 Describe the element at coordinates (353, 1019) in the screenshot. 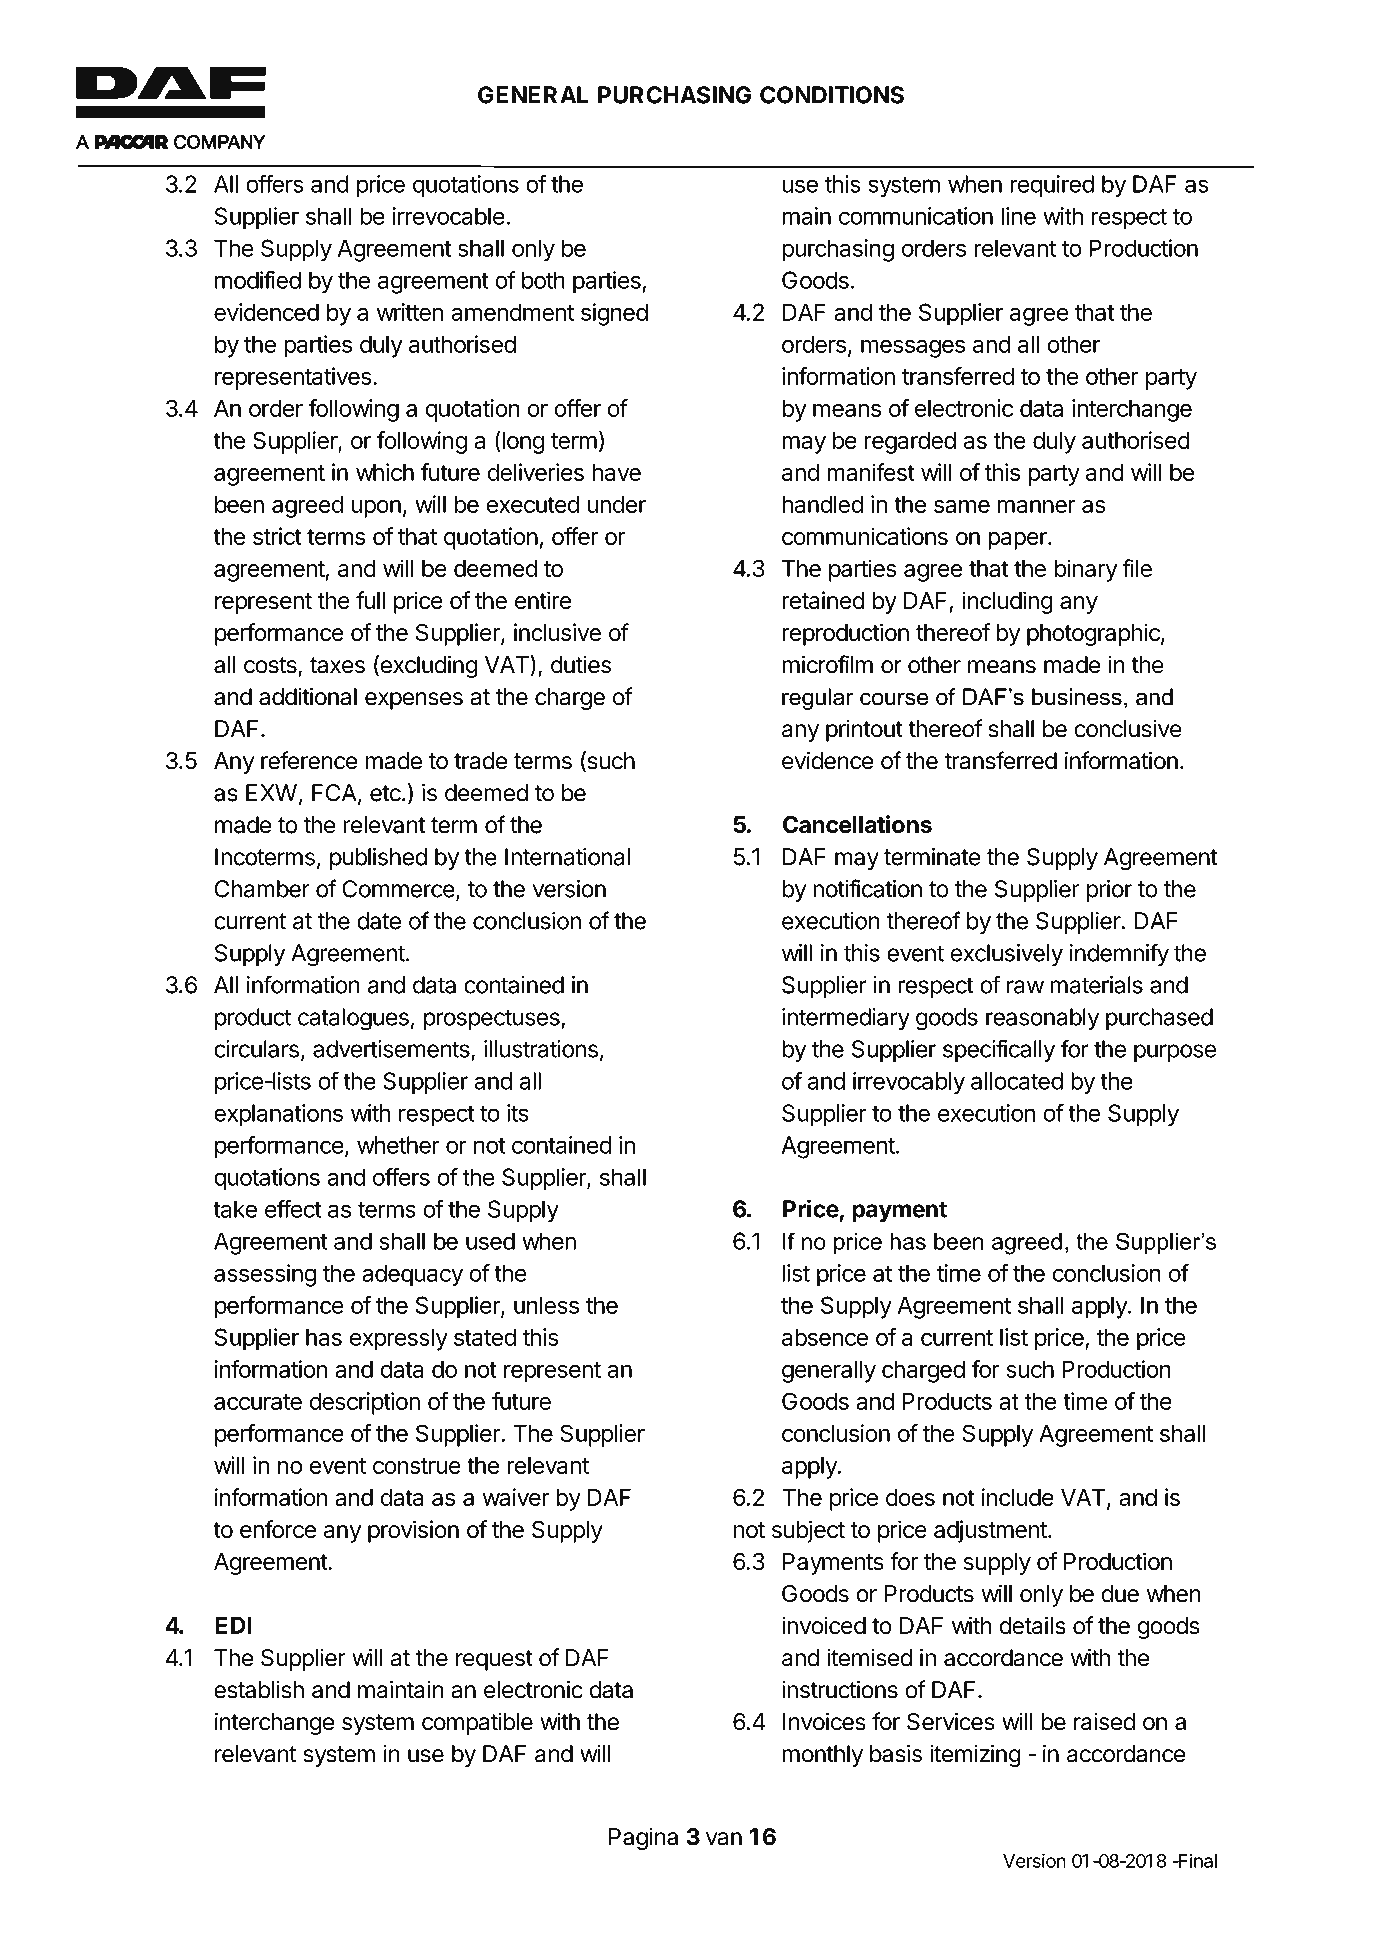

I see `catalogues` at that location.
